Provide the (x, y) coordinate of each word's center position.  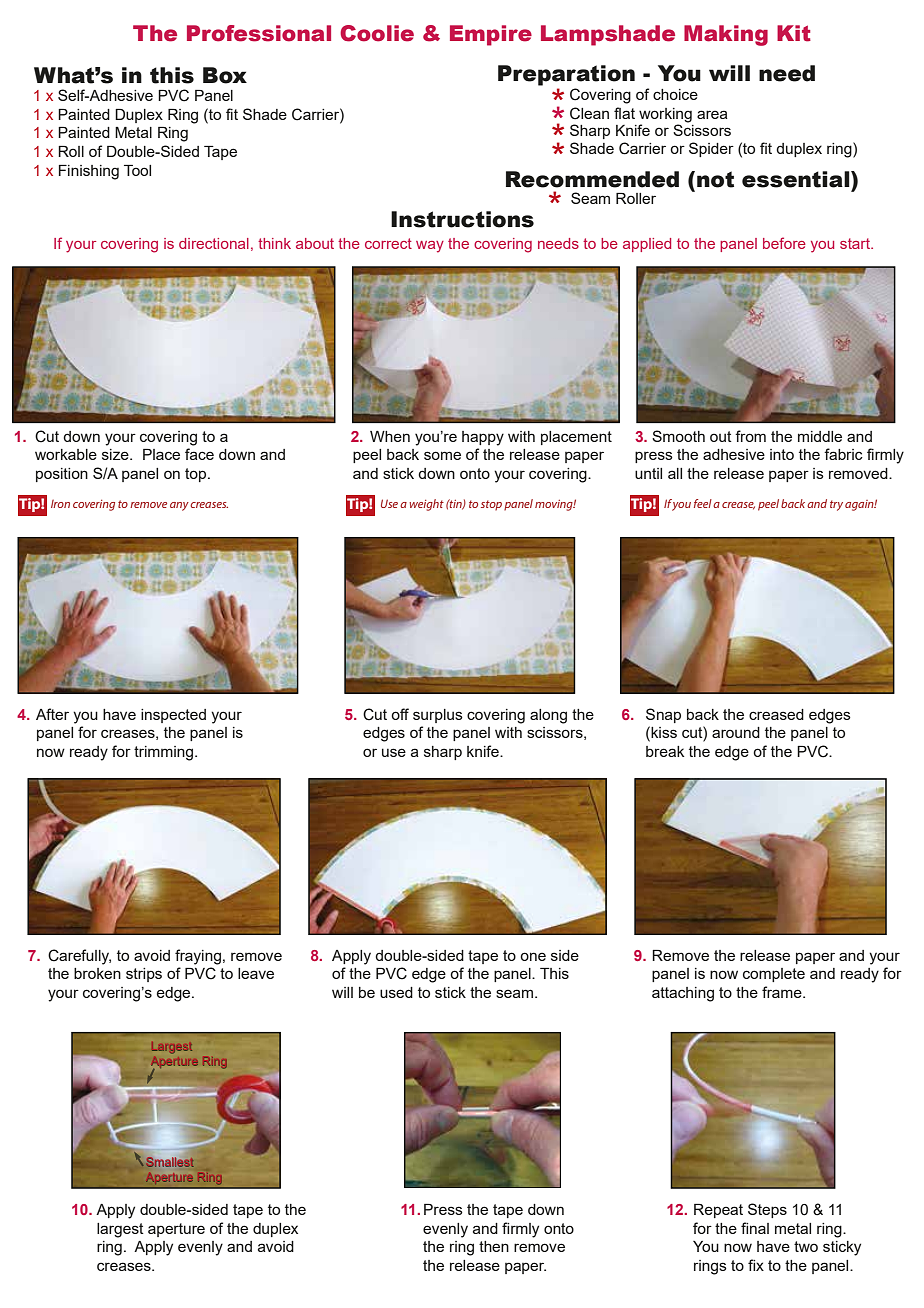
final (755, 1228)
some (442, 455)
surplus (438, 716)
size (116, 454)
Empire (491, 35)
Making (726, 35)
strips (144, 975)
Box (225, 75)
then (494, 1246)
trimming (165, 753)
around (736, 732)
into (782, 454)
